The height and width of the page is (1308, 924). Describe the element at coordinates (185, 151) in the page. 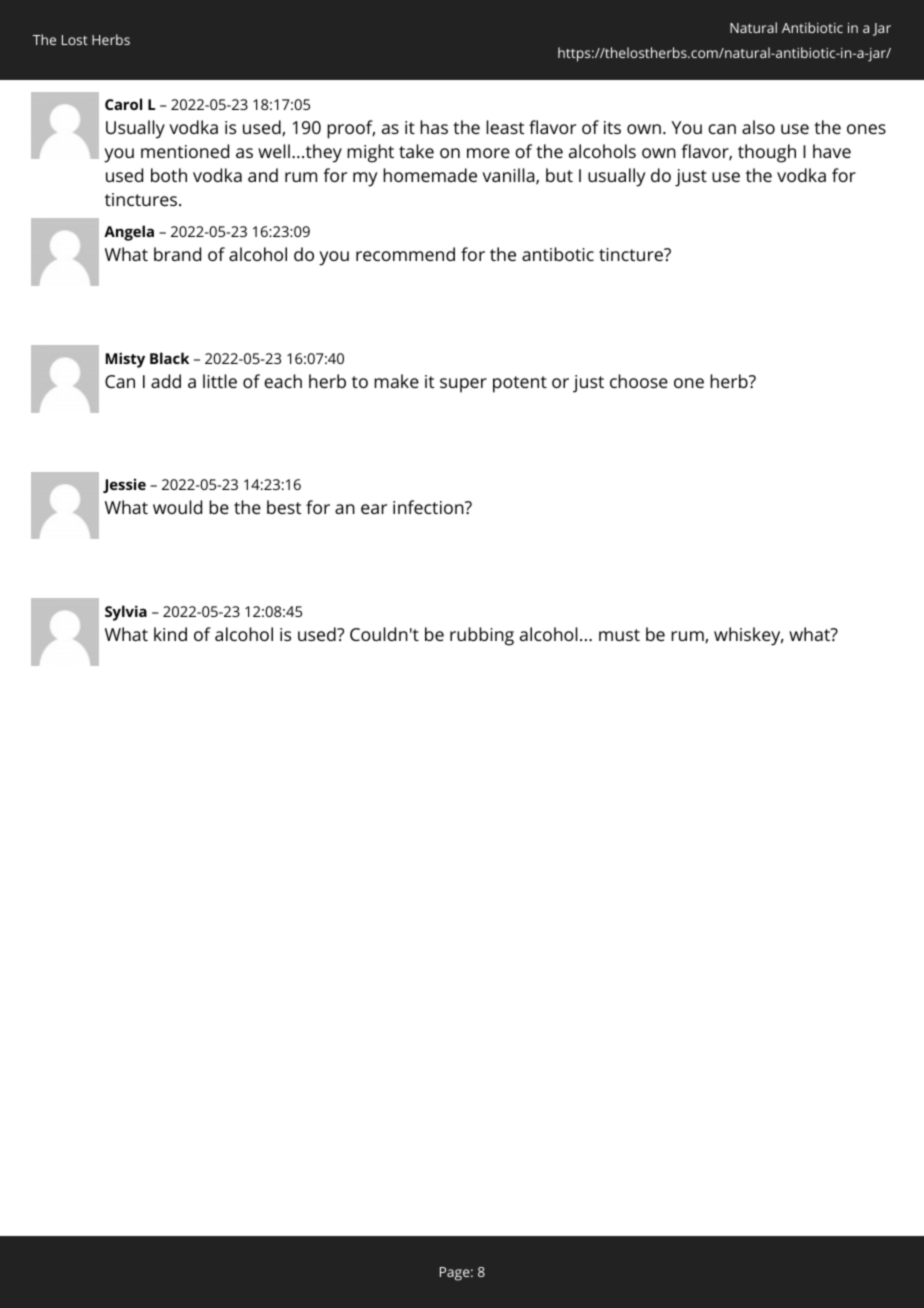

I see `mentioned` at that location.
